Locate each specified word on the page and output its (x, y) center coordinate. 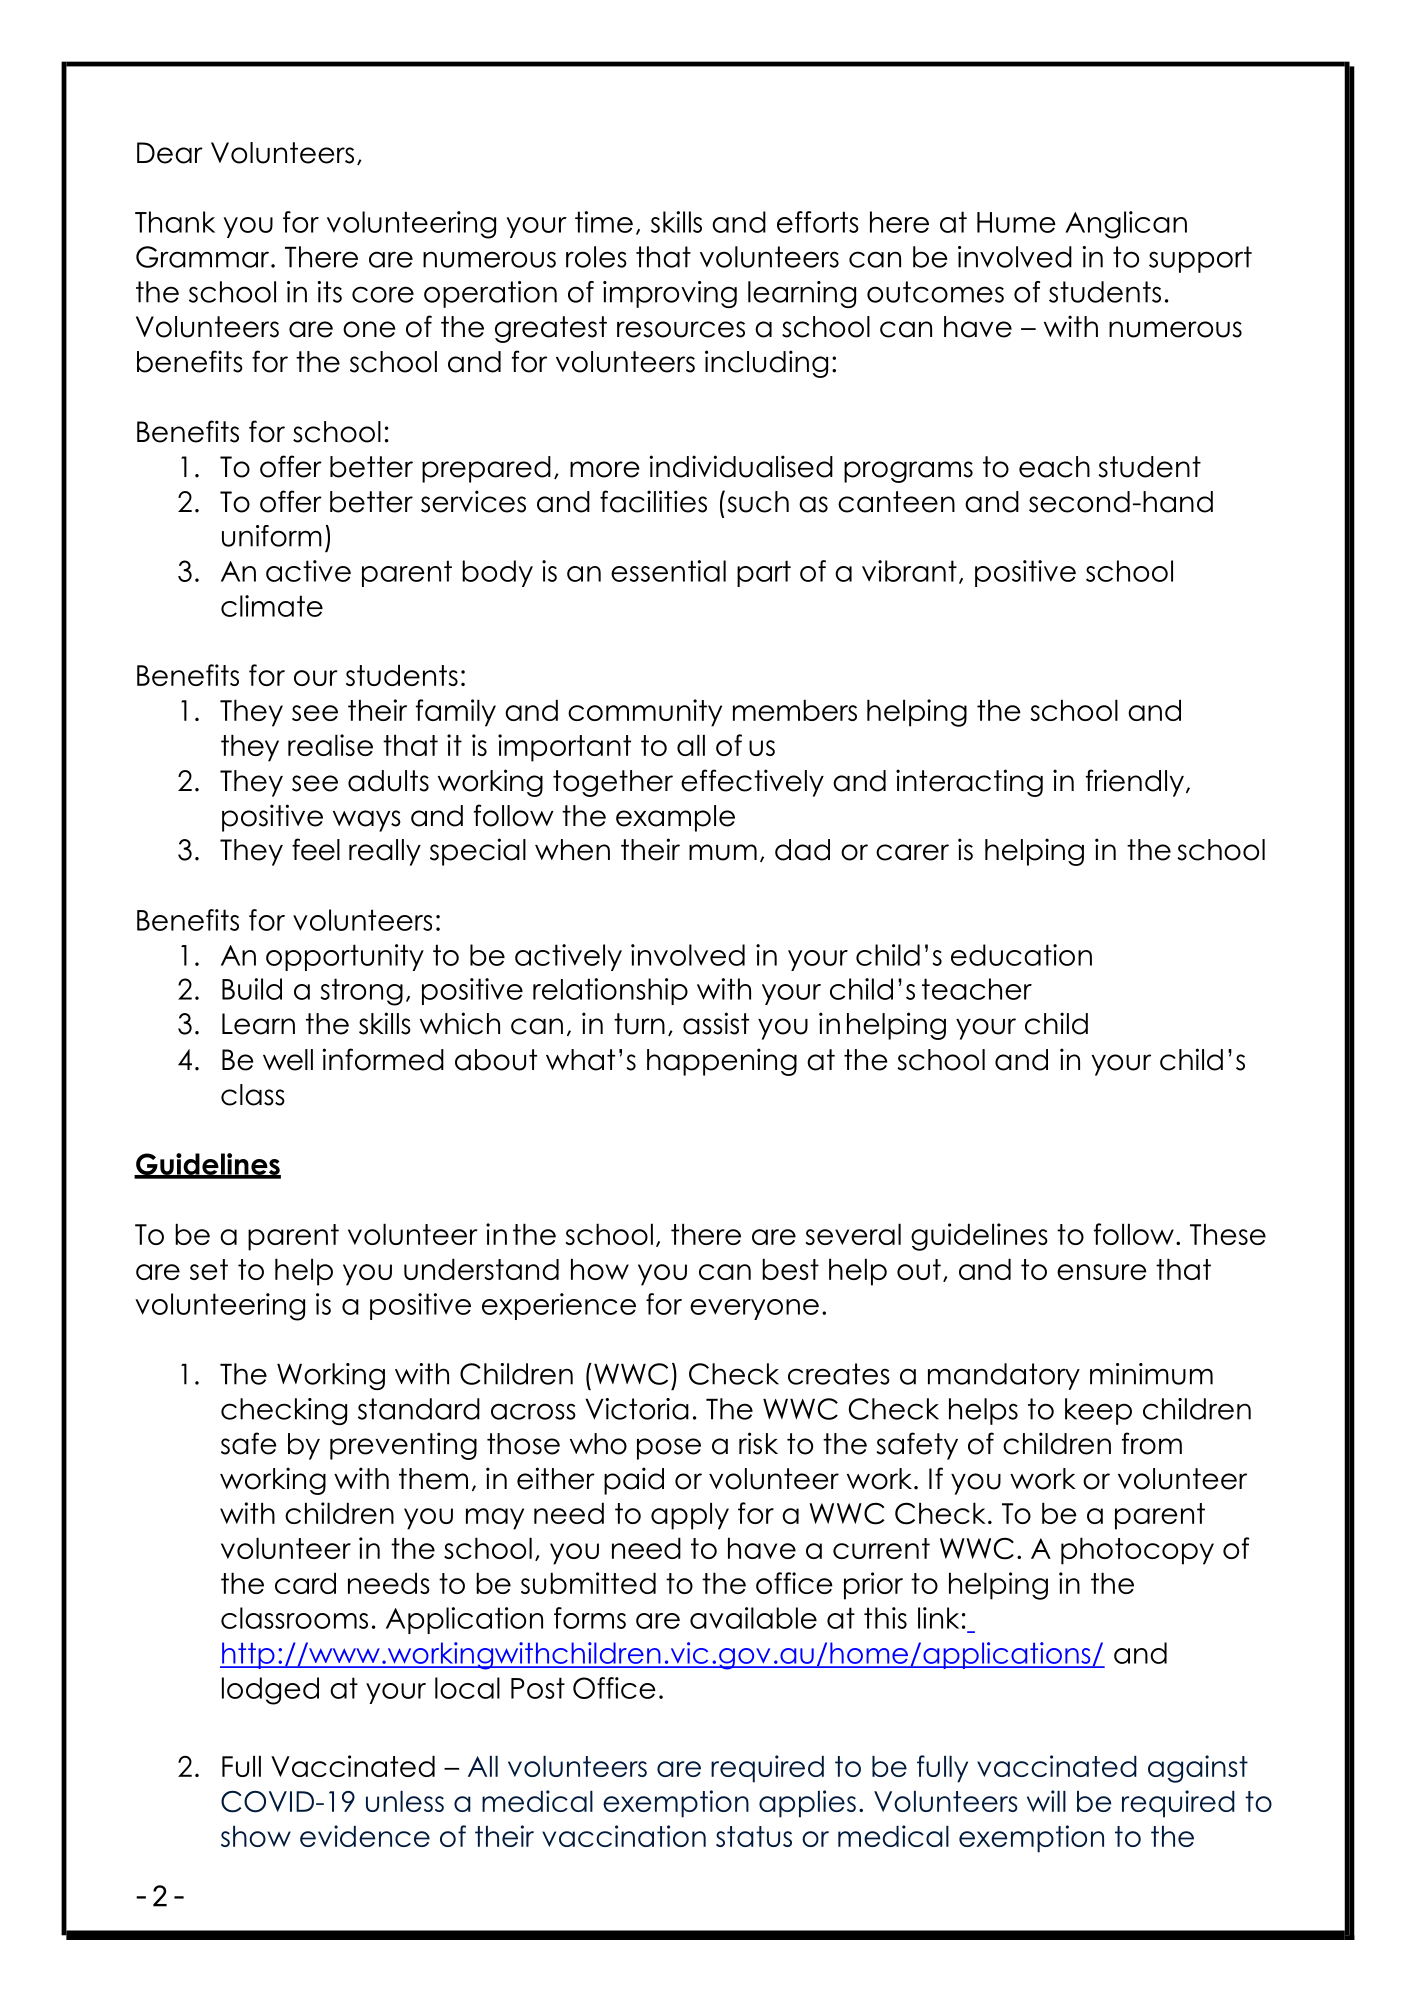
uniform (272, 536)
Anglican (1126, 225)
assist (716, 1023)
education (1021, 955)
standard (419, 1409)
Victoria (637, 1409)
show (256, 1836)
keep (1098, 1411)
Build (252, 989)
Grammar (204, 257)
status (754, 1836)
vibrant (909, 571)
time (604, 222)
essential (668, 571)
